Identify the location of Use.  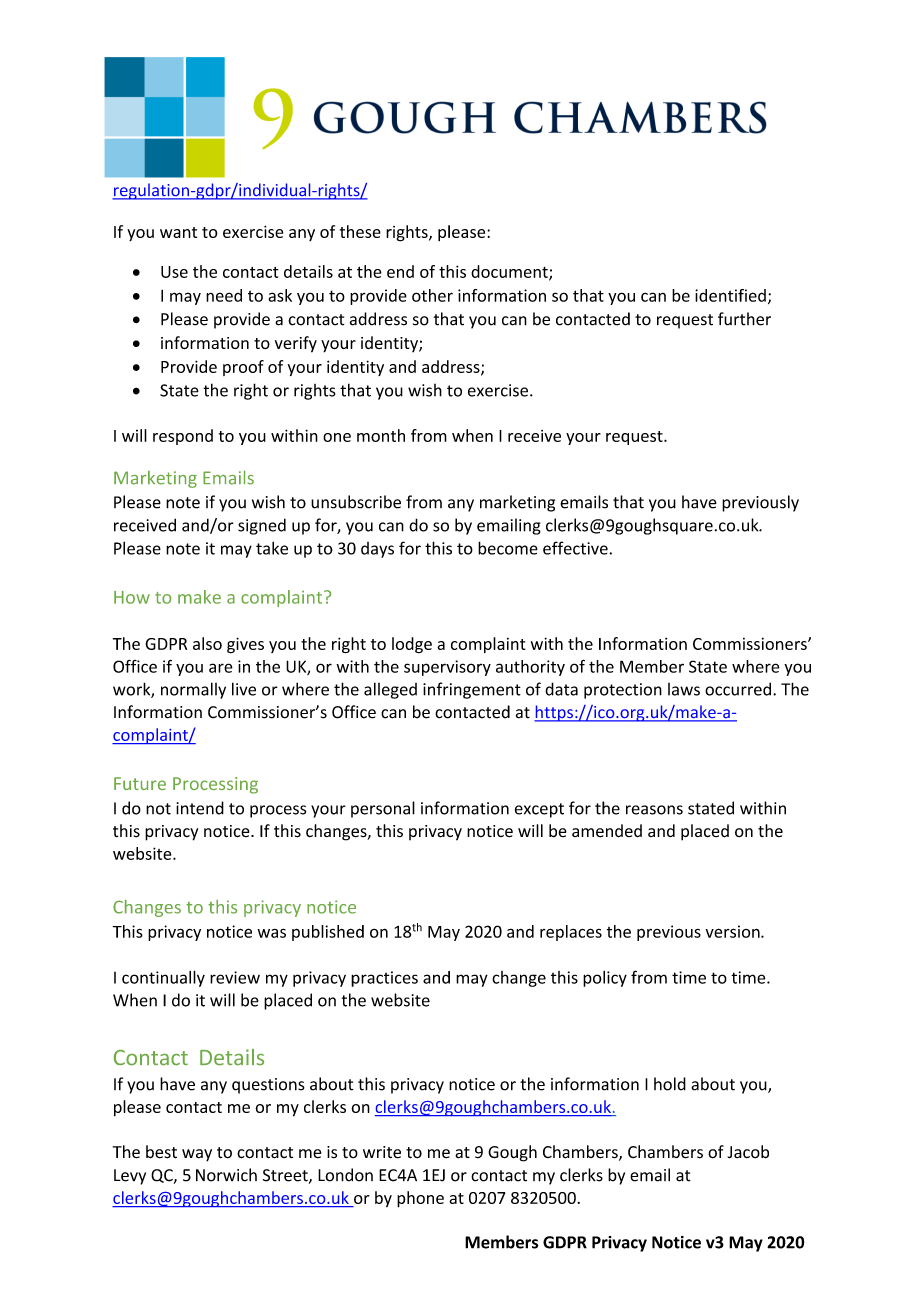
(174, 272).
